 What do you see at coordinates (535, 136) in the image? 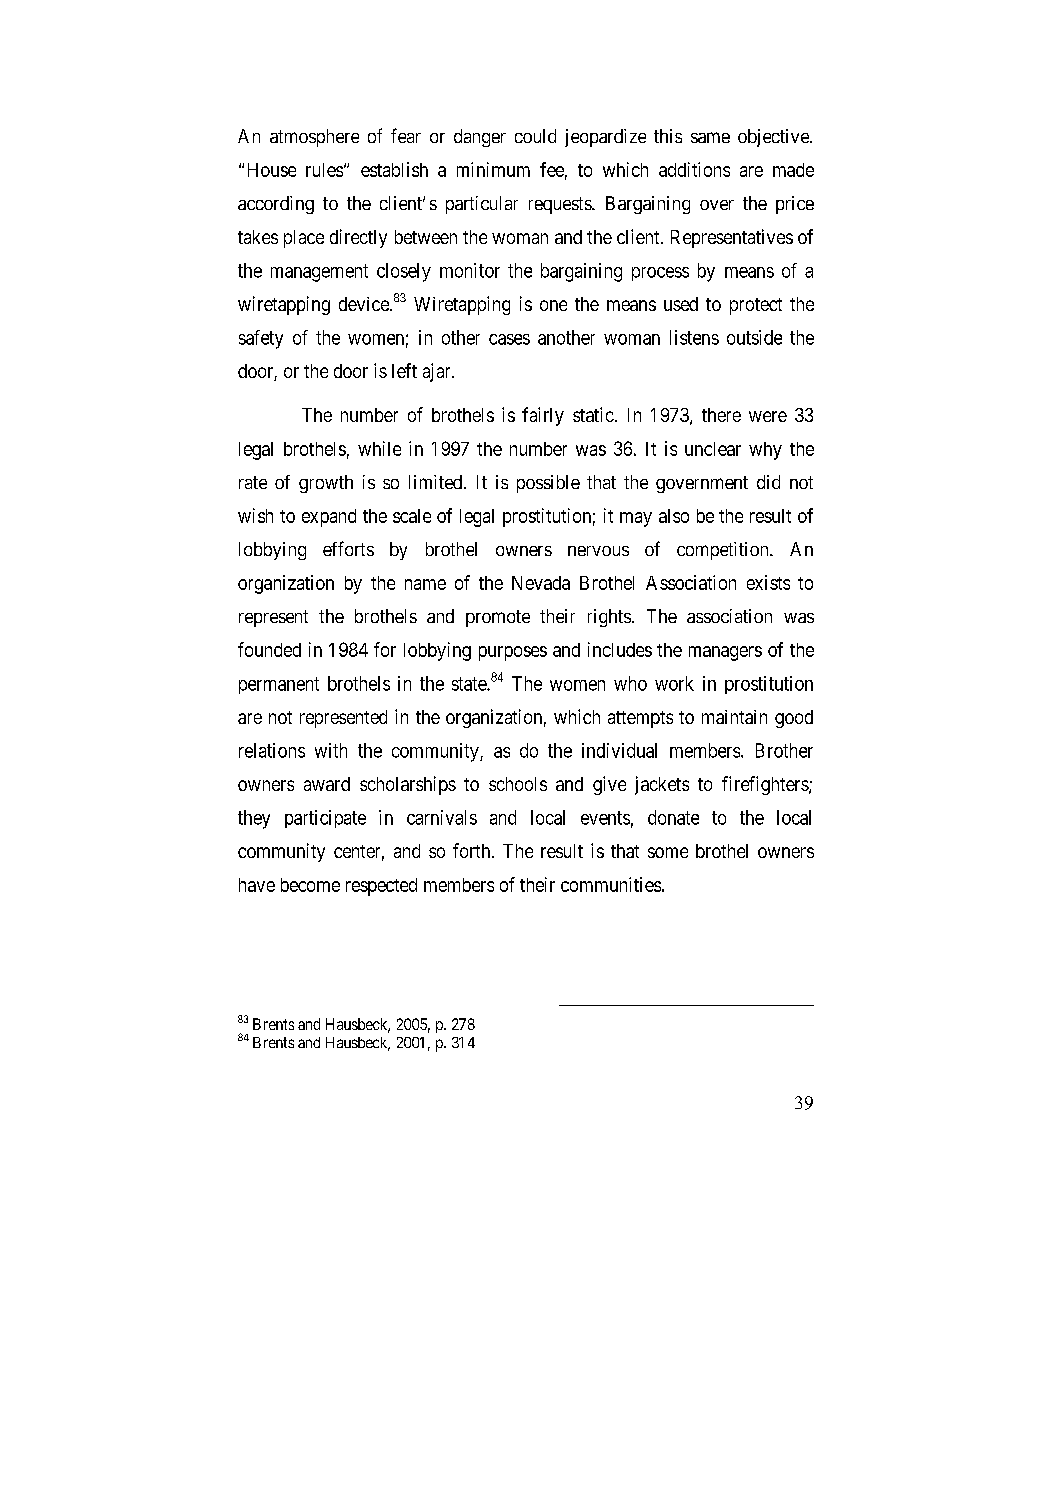
I see `could` at bounding box center [535, 136].
